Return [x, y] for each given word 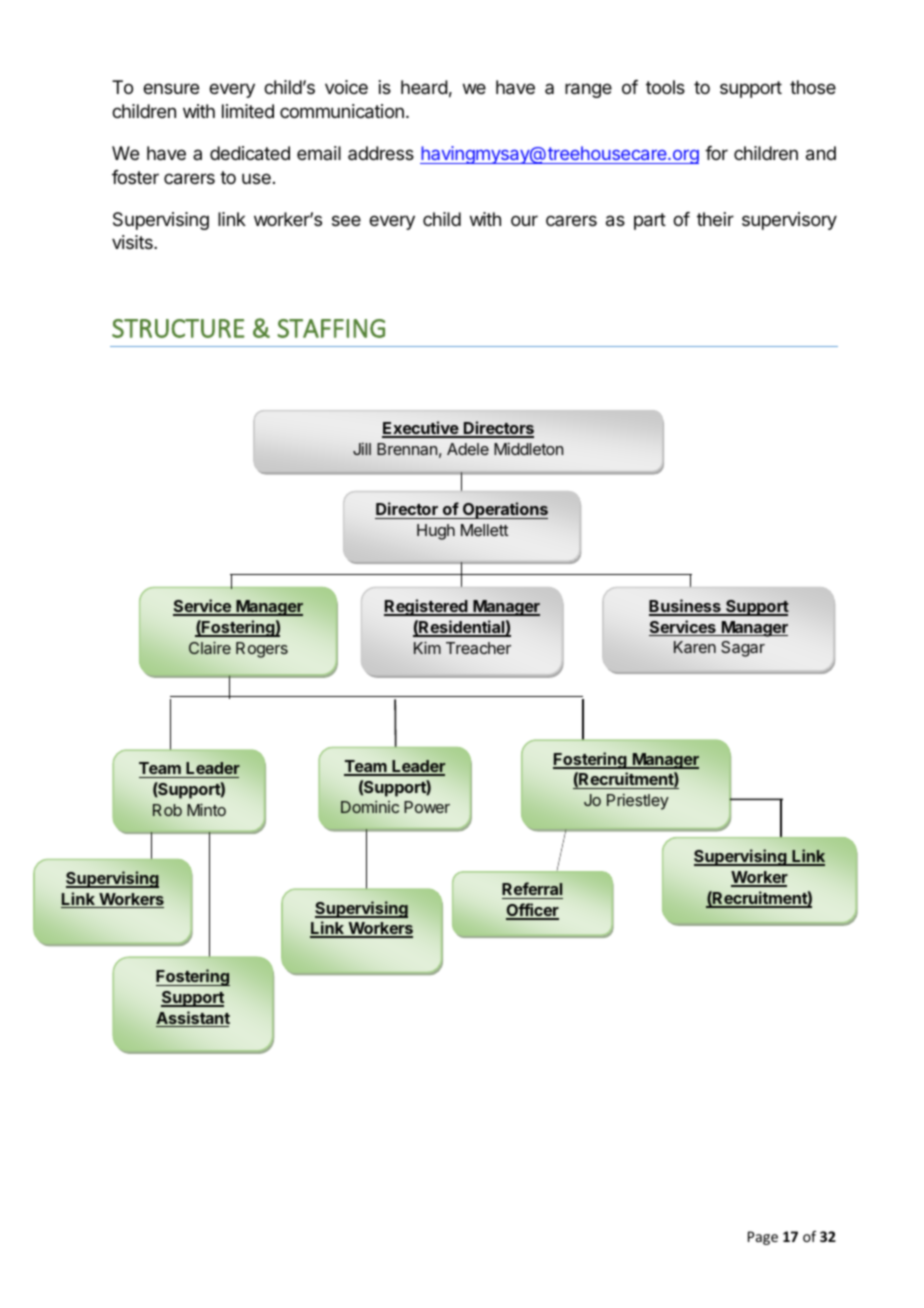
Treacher [478, 648]
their [715, 219]
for [716, 153]
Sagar [743, 649]
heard [424, 87]
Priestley [638, 802]
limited [248, 111]
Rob [167, 810]
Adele [468, 449]
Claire [210, 648]
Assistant [193, 1019]
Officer [532, 911]
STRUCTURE [178, 328]
